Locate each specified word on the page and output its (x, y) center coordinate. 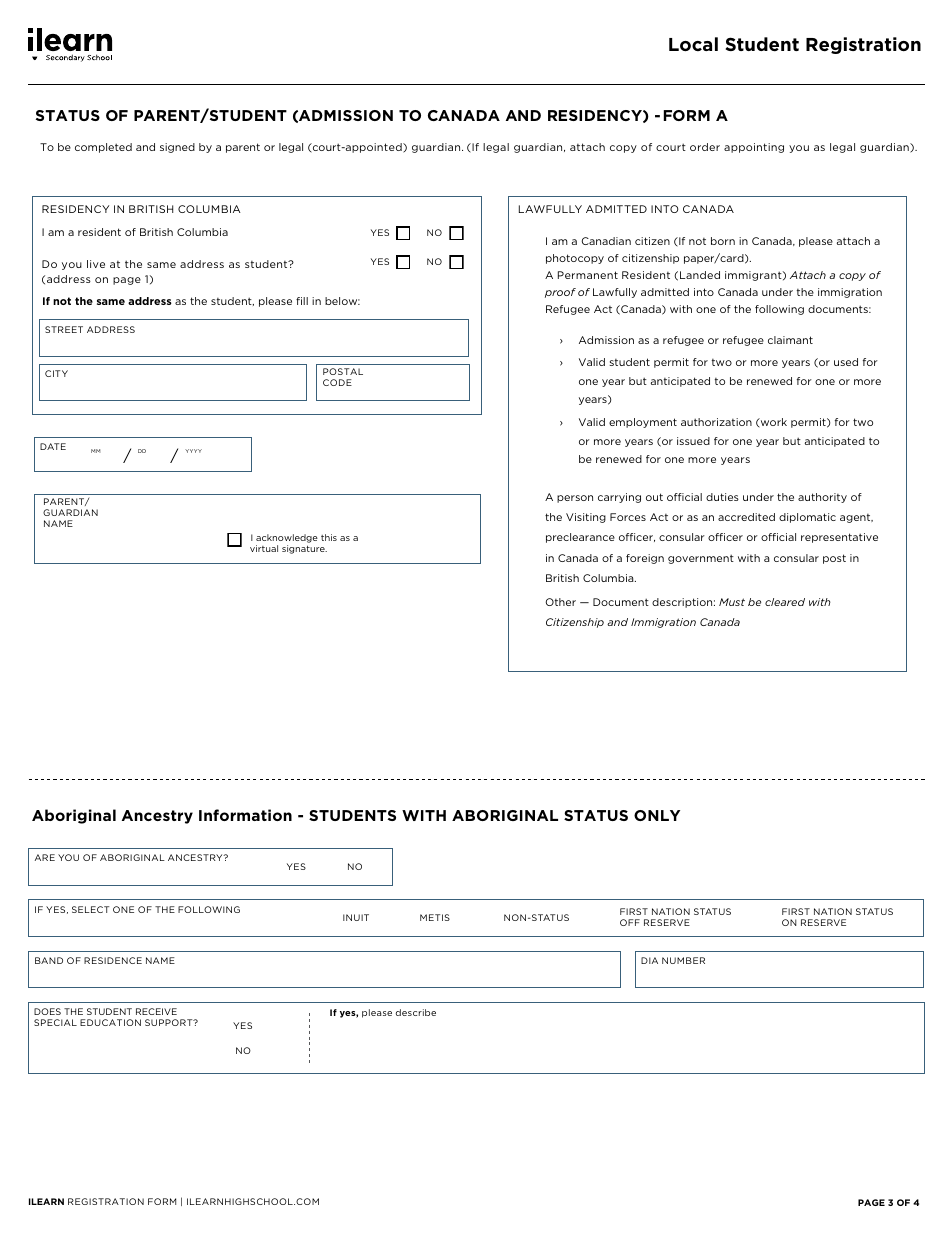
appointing (754, 148)
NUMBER (683, 960)
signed (177, 148)
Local (693, 44)
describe (416, 1012)
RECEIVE (156, 1011)
